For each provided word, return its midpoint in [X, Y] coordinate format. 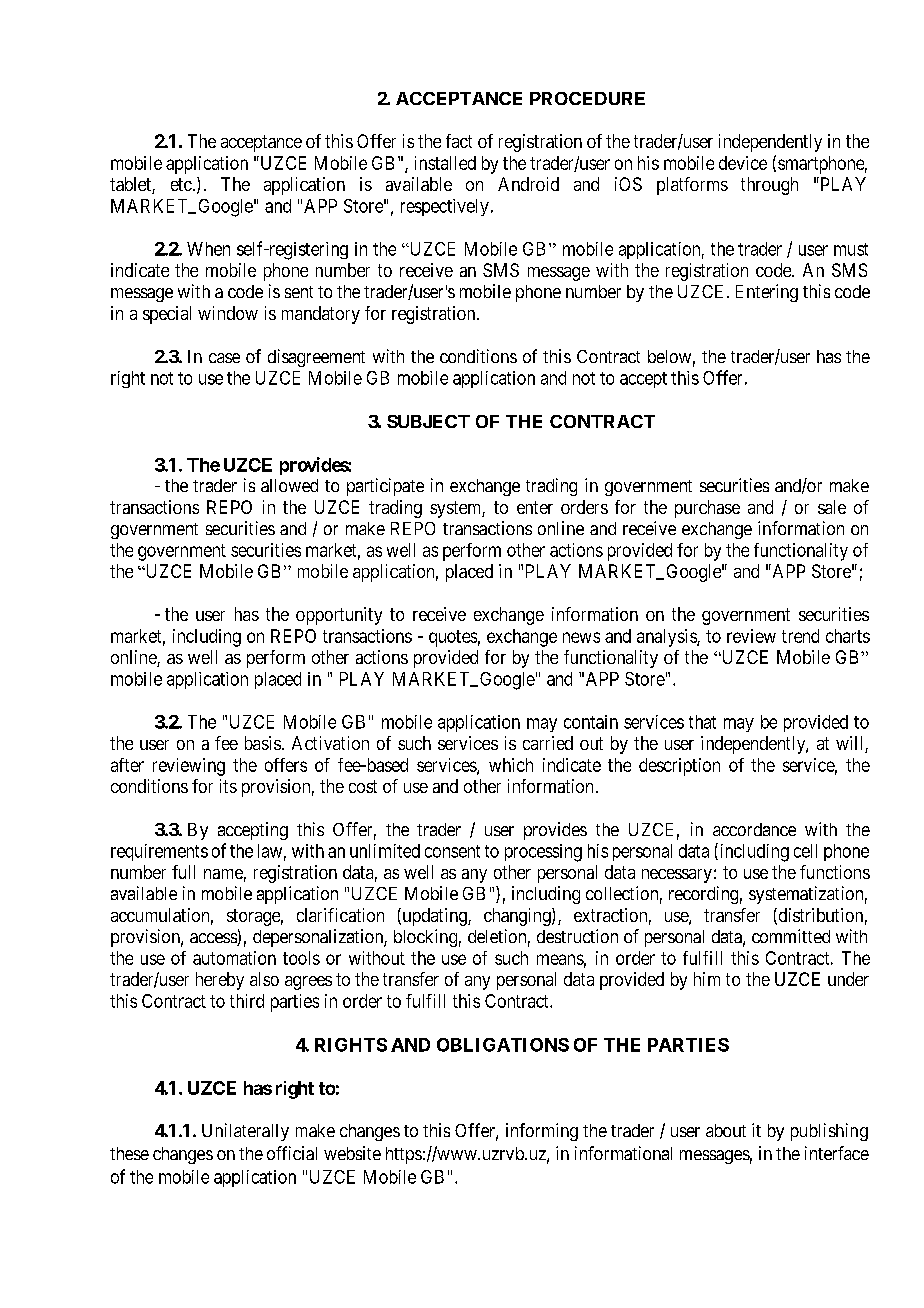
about [726, 1130]
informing [542, 1132]
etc [181, 184]
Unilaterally [245, 1132]
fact [459, 141]
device [743, 163]
